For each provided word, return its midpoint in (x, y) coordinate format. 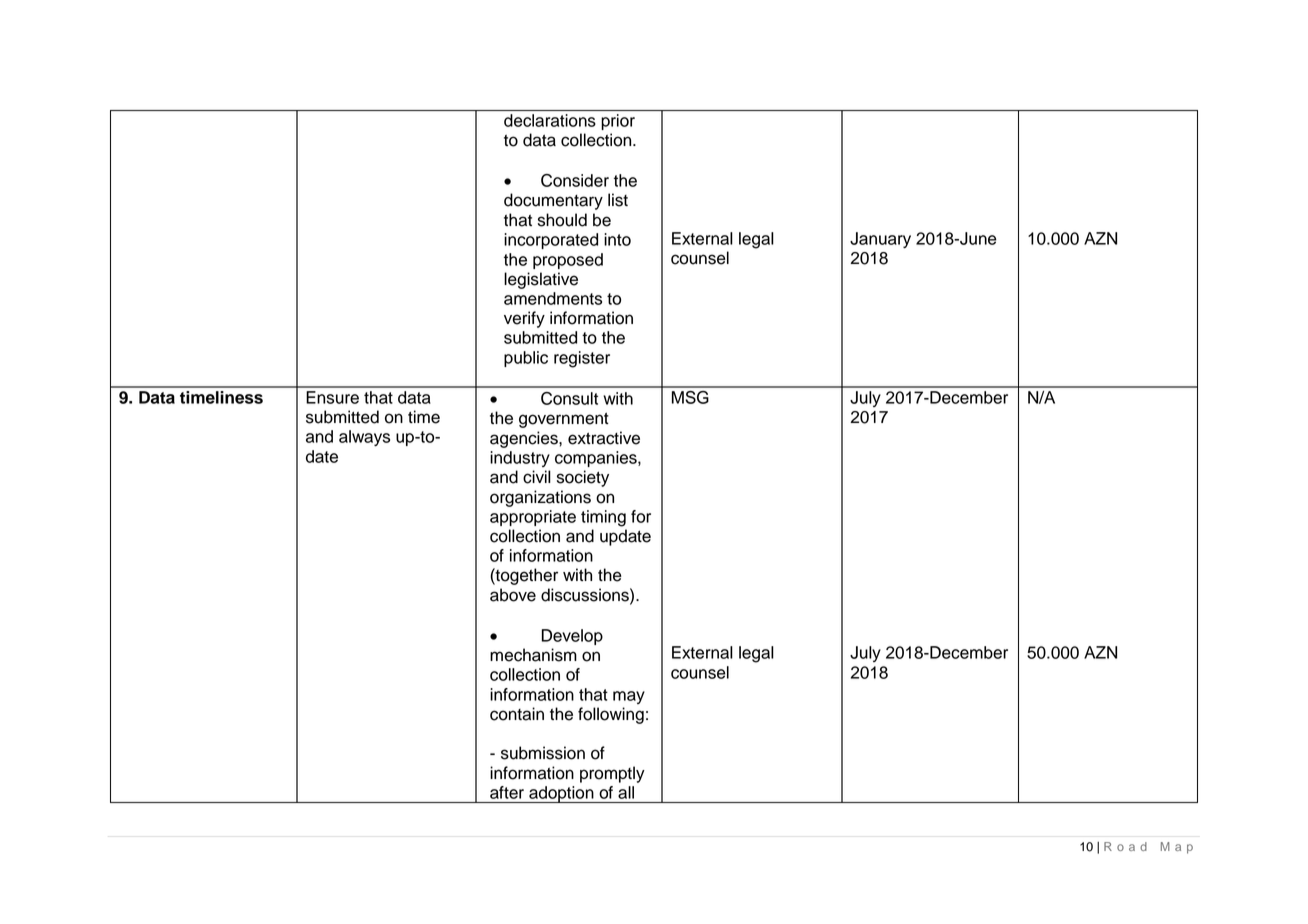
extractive (604, 438)
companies (597, 459)
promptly (612, 774)
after (507, 792)
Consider (575, 180)
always (364, 438)
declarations (550, 120)
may (629, 697)
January (880, 240)
